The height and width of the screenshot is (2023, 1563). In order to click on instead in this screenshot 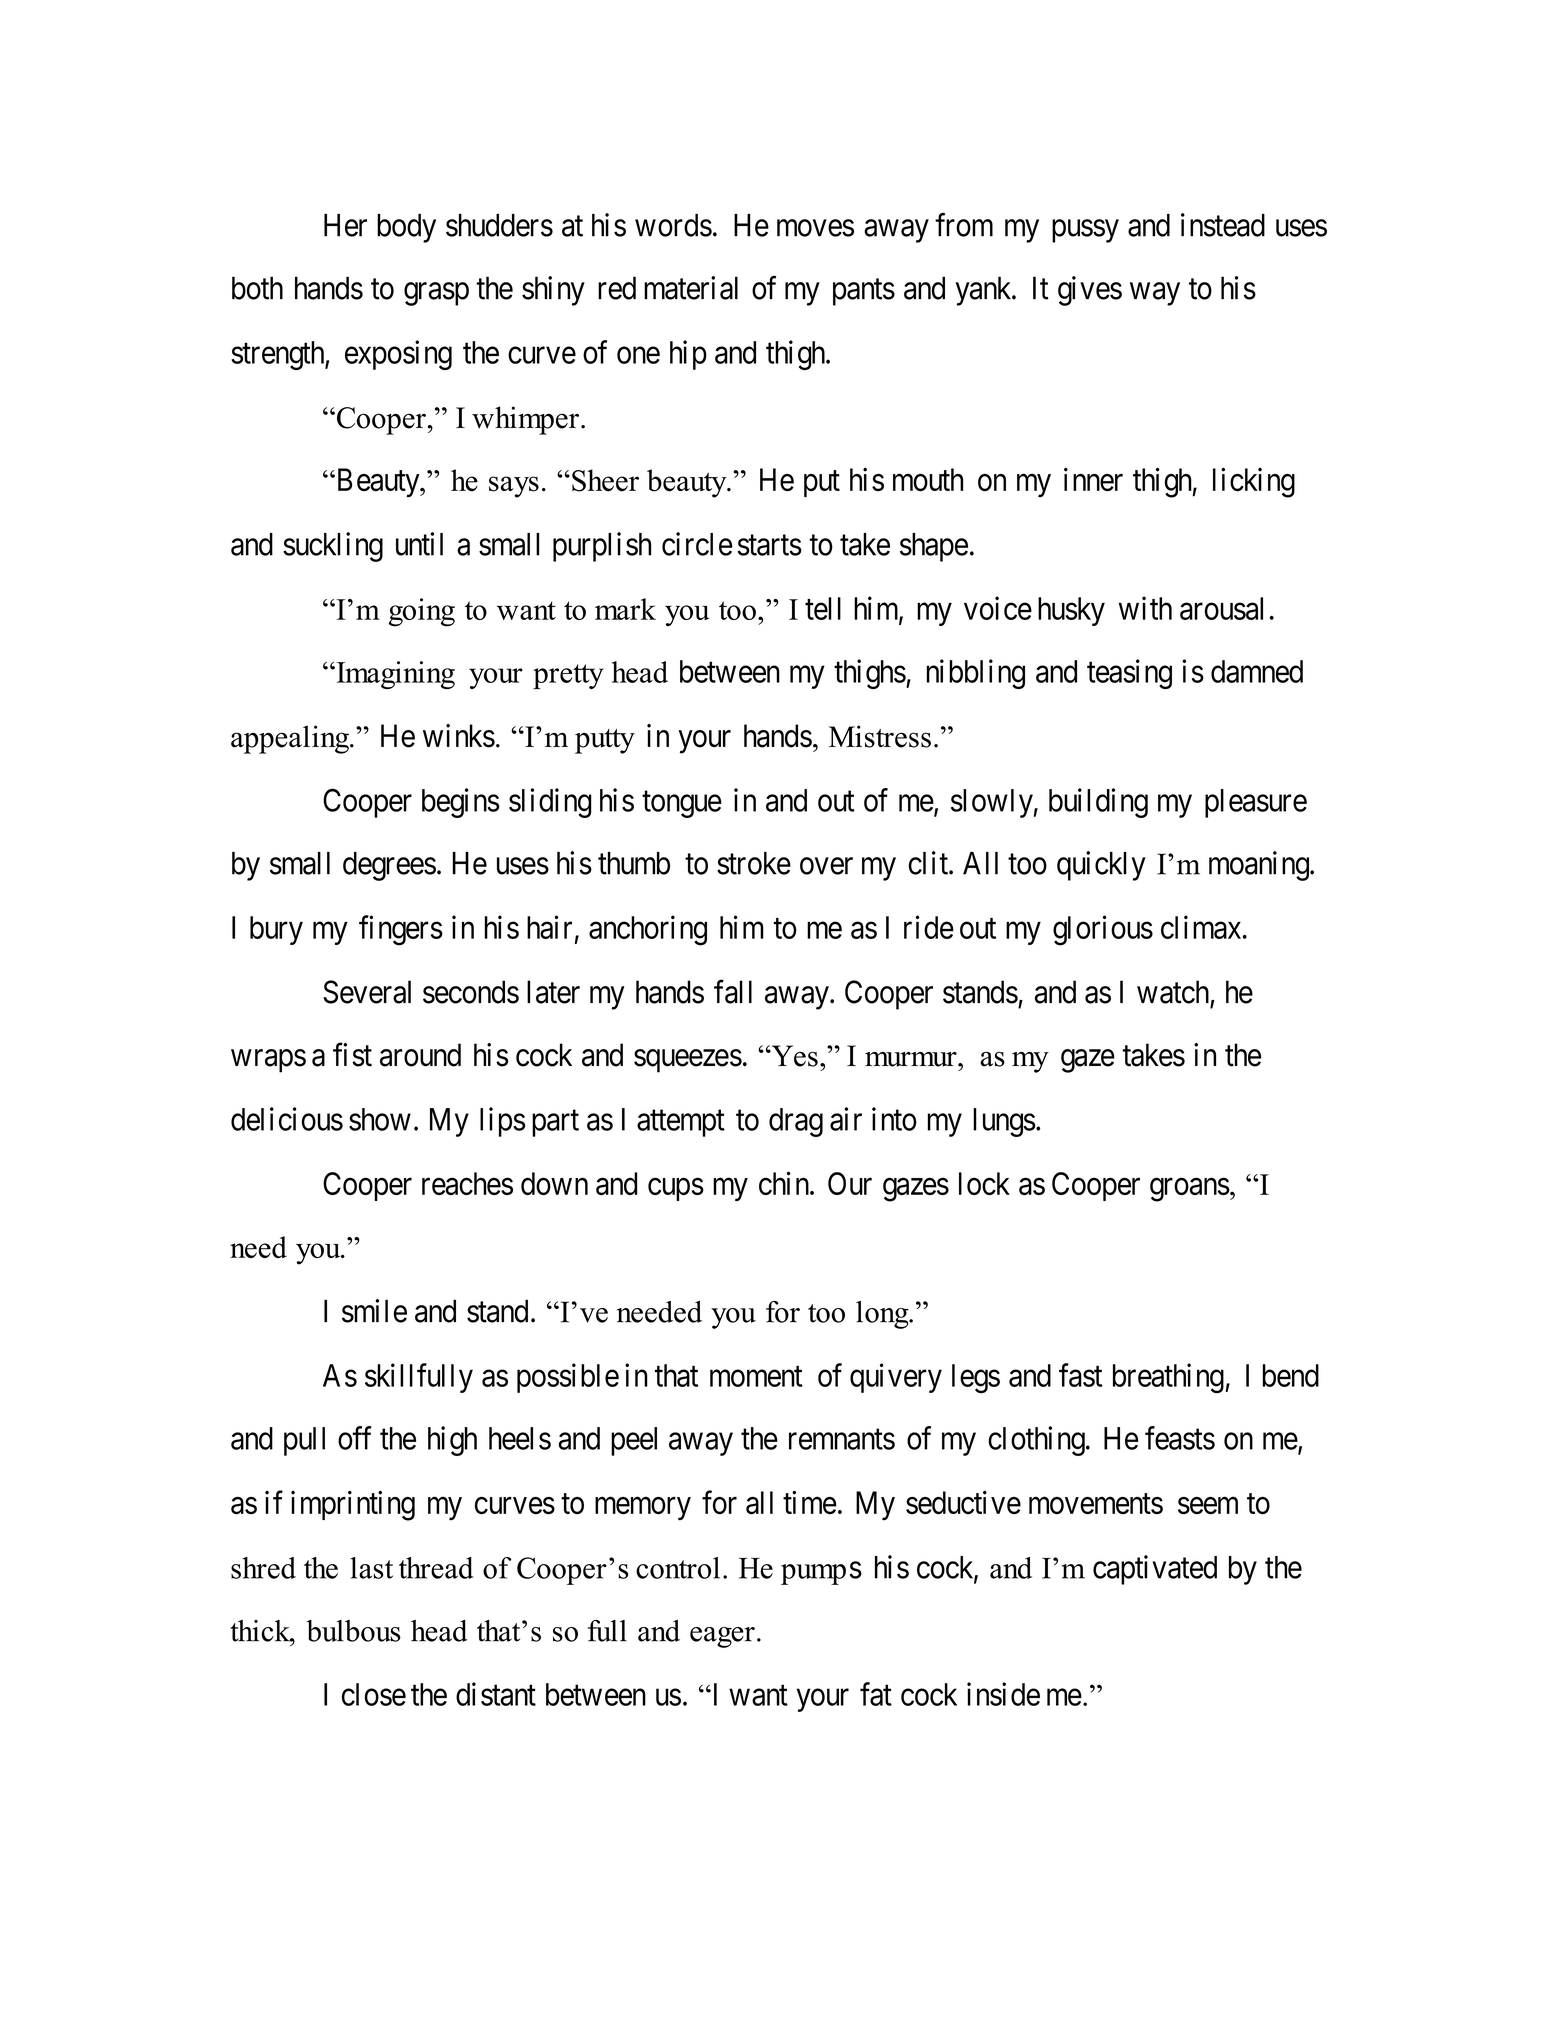, I will do `click(1223, 225)`.
